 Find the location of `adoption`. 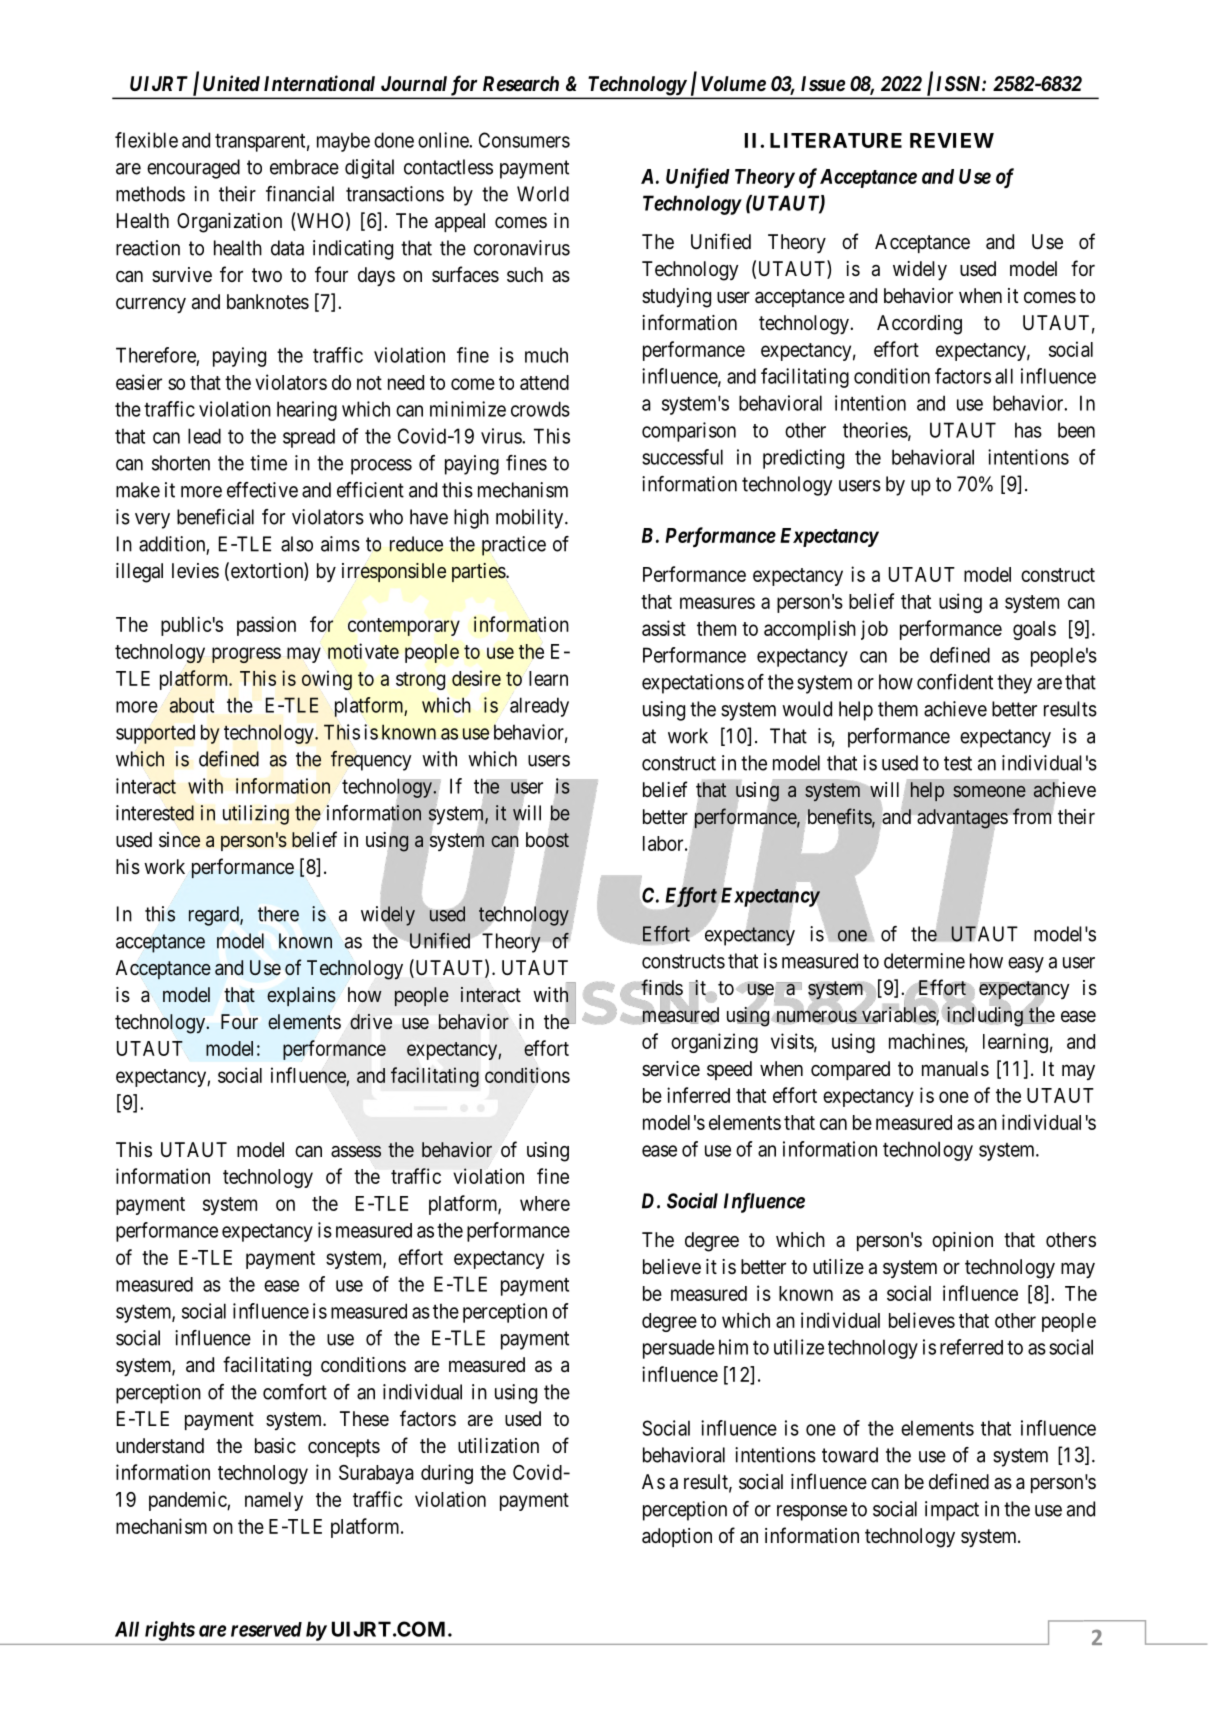

adoption is located at coordinates (677, 1537).
